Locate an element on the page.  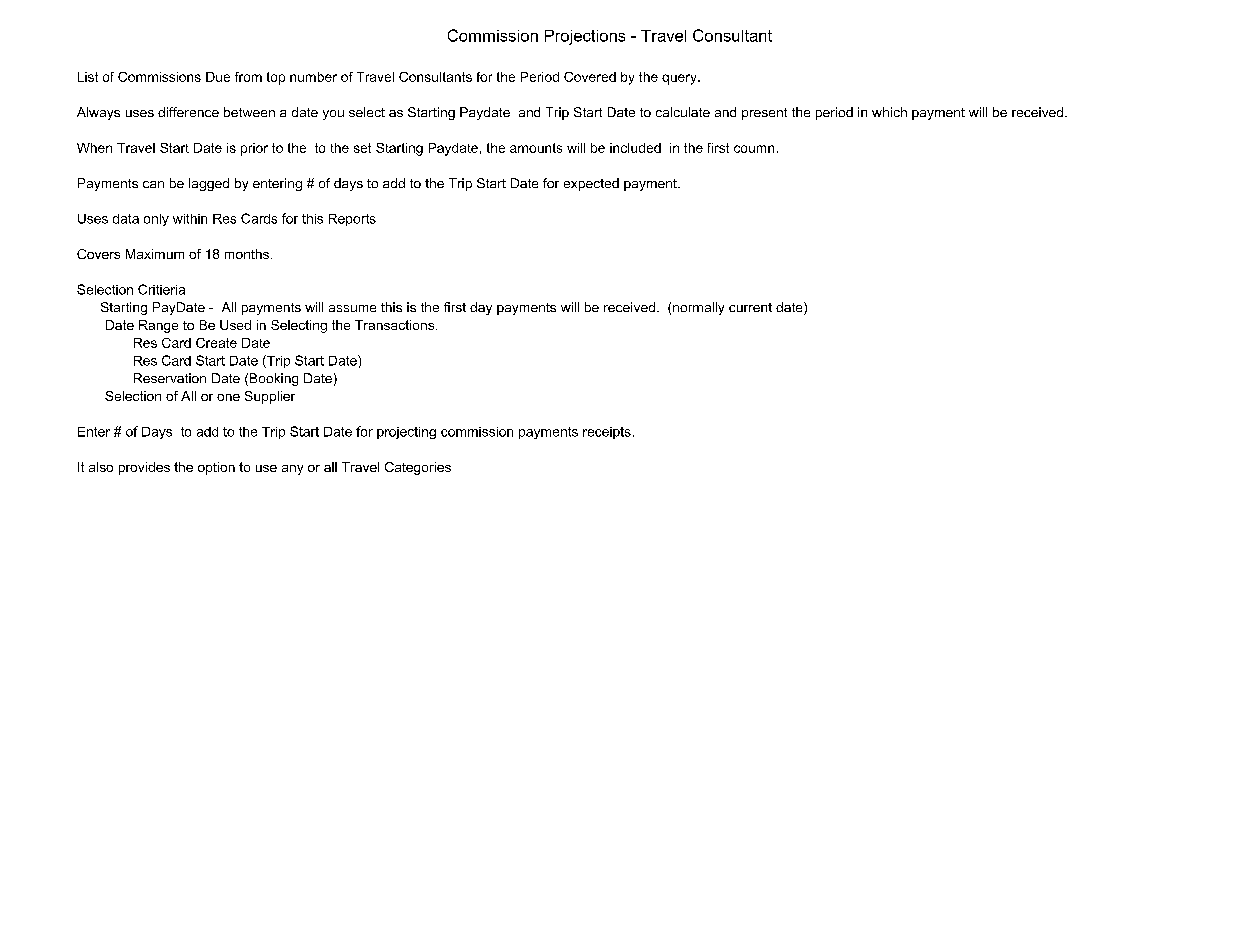
Projections is located at coordinates (585, 37).
